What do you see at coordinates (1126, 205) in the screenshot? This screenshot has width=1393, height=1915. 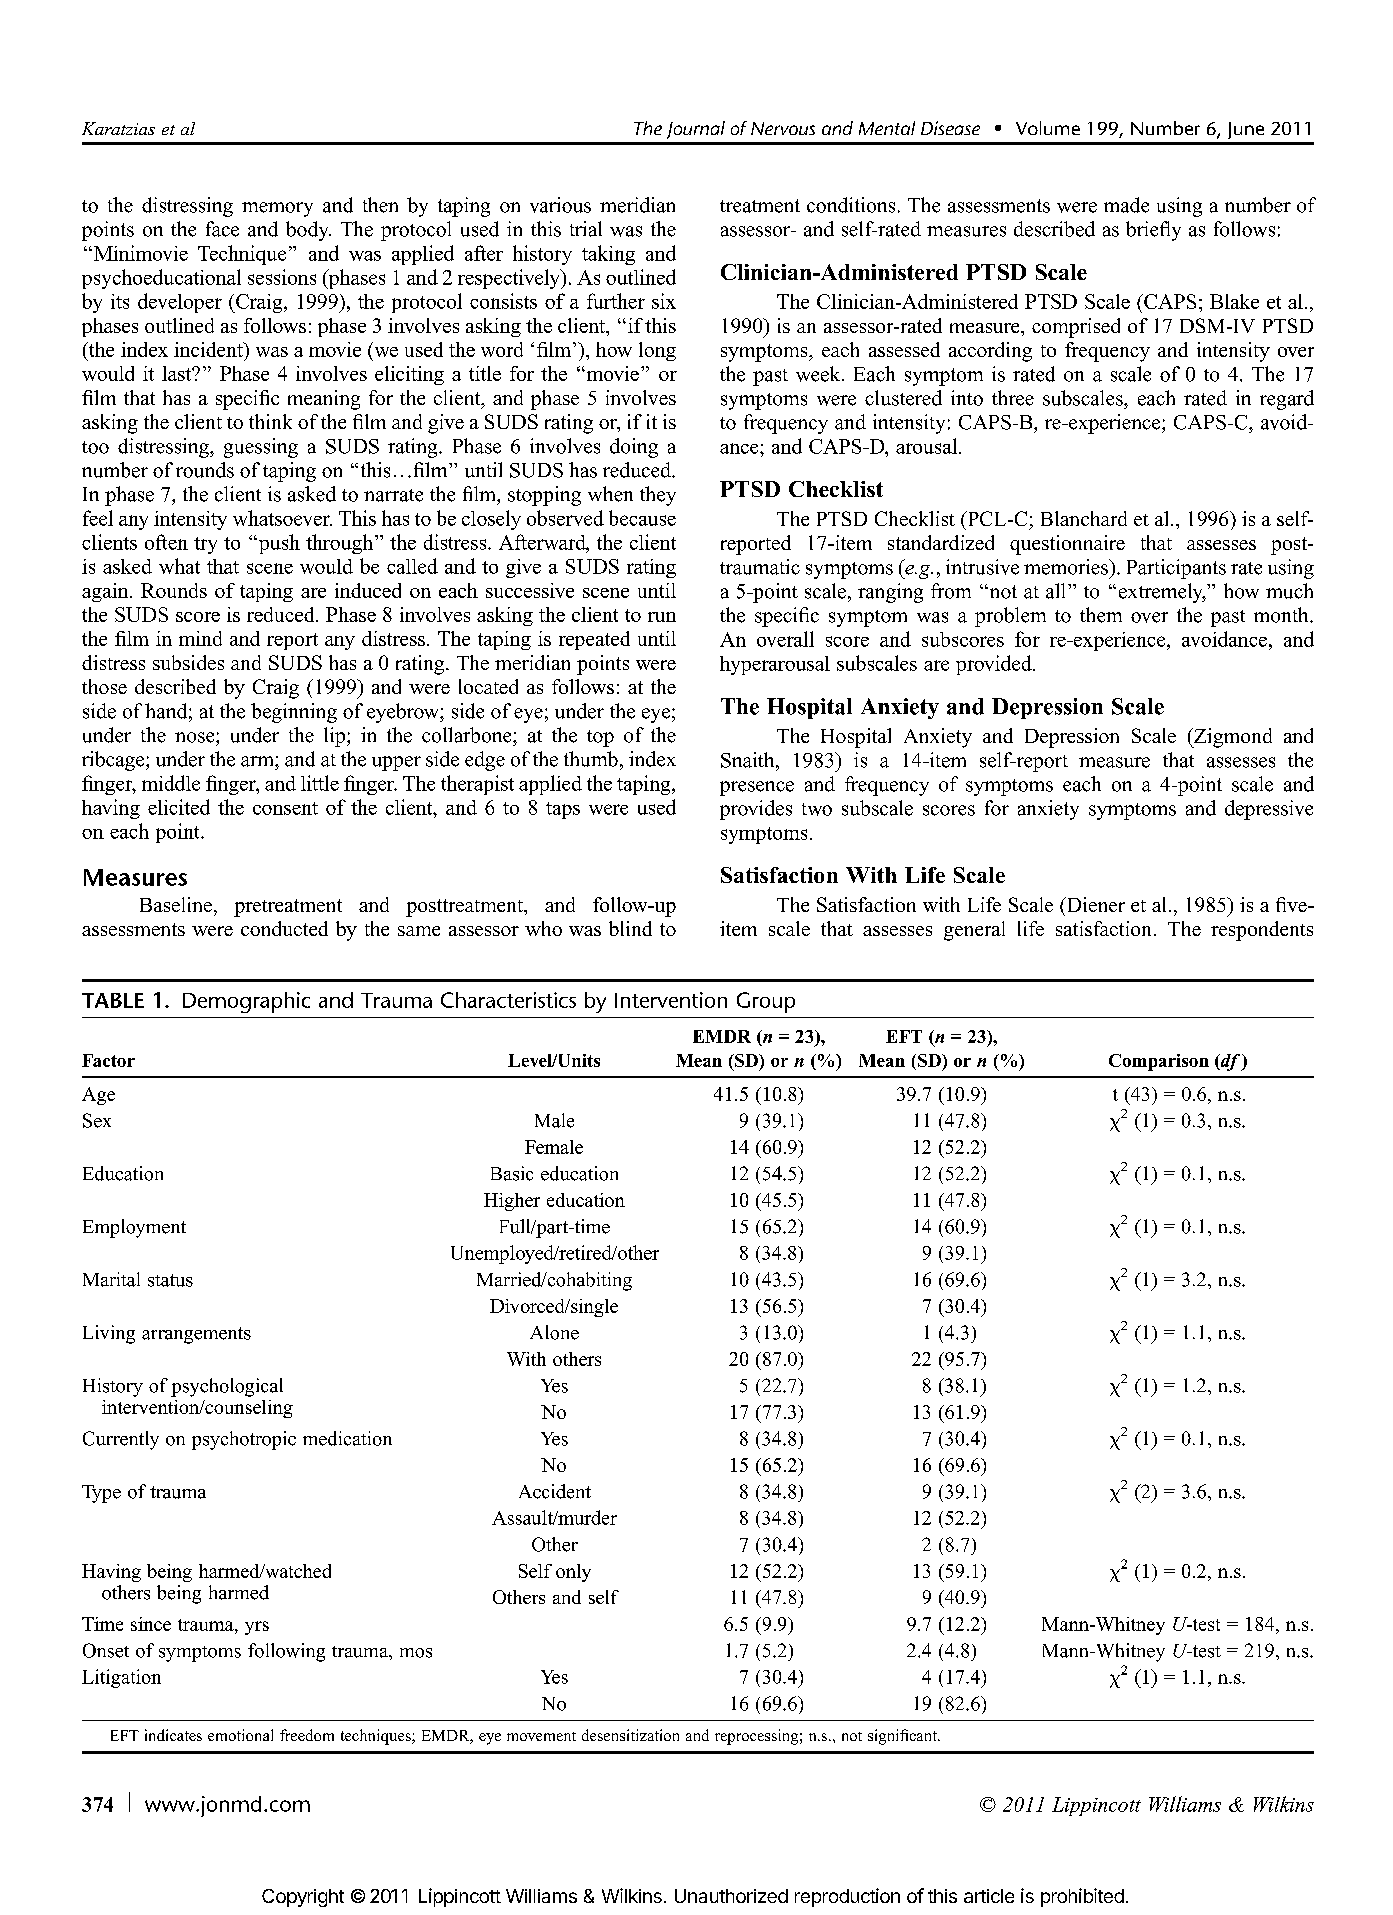 I see `made` at bounding box center [1126, 205].
